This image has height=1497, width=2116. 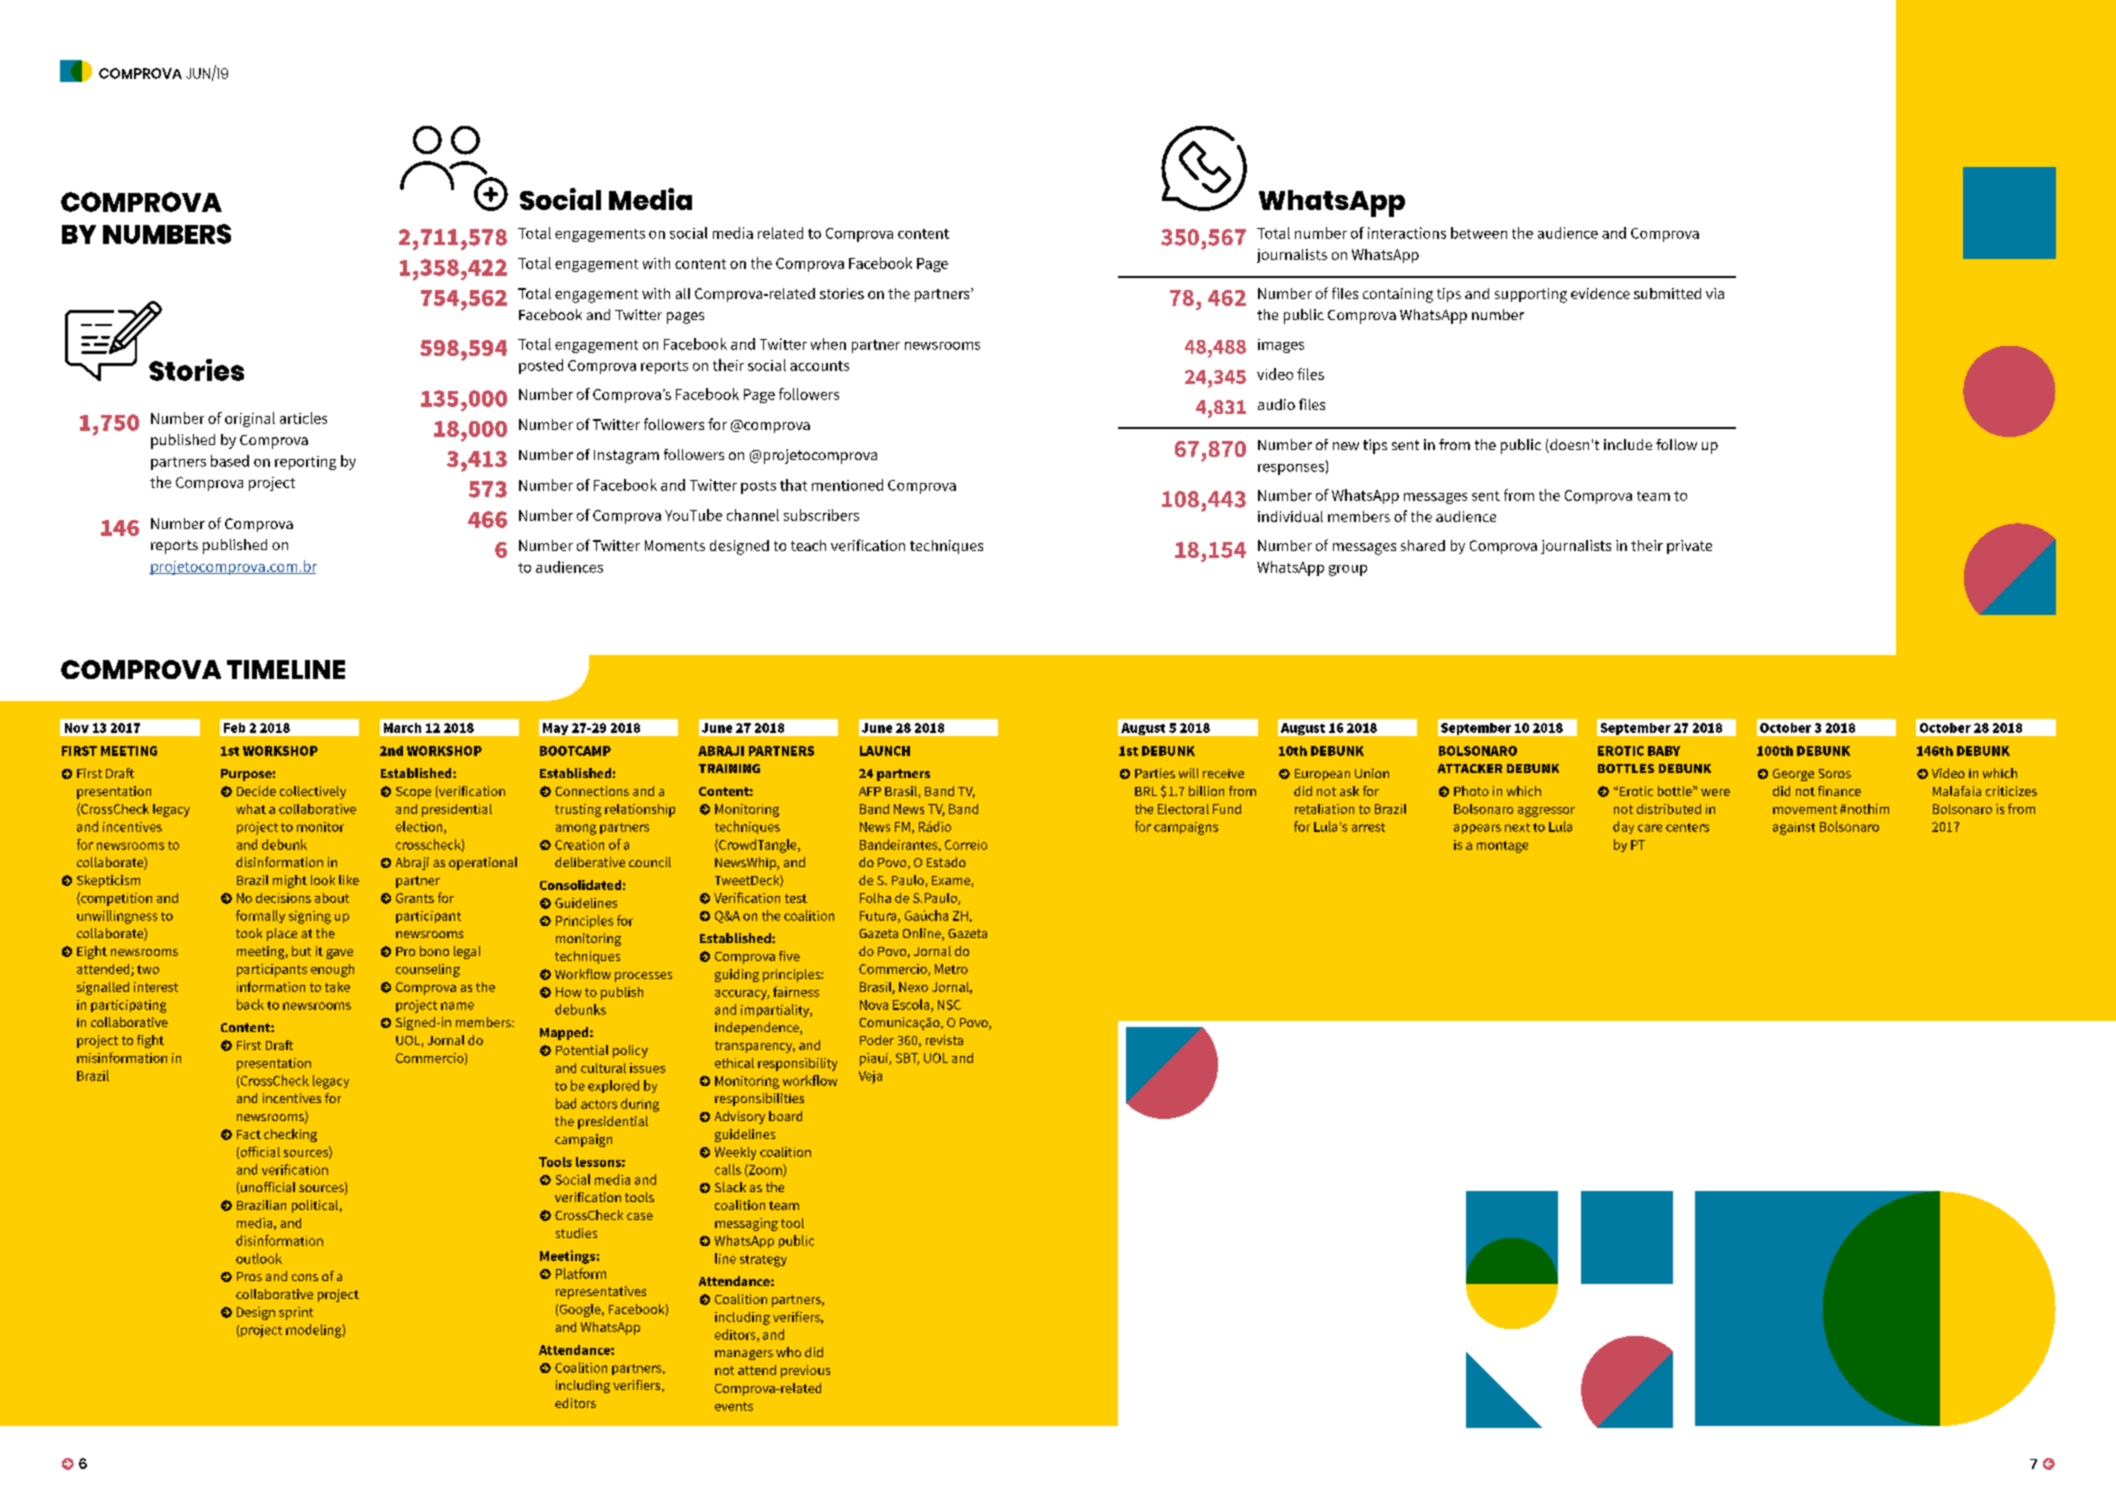 What do you see at coordinates (1689, 547) in the image?
I see `private` at bounding box center [1689, 547].
